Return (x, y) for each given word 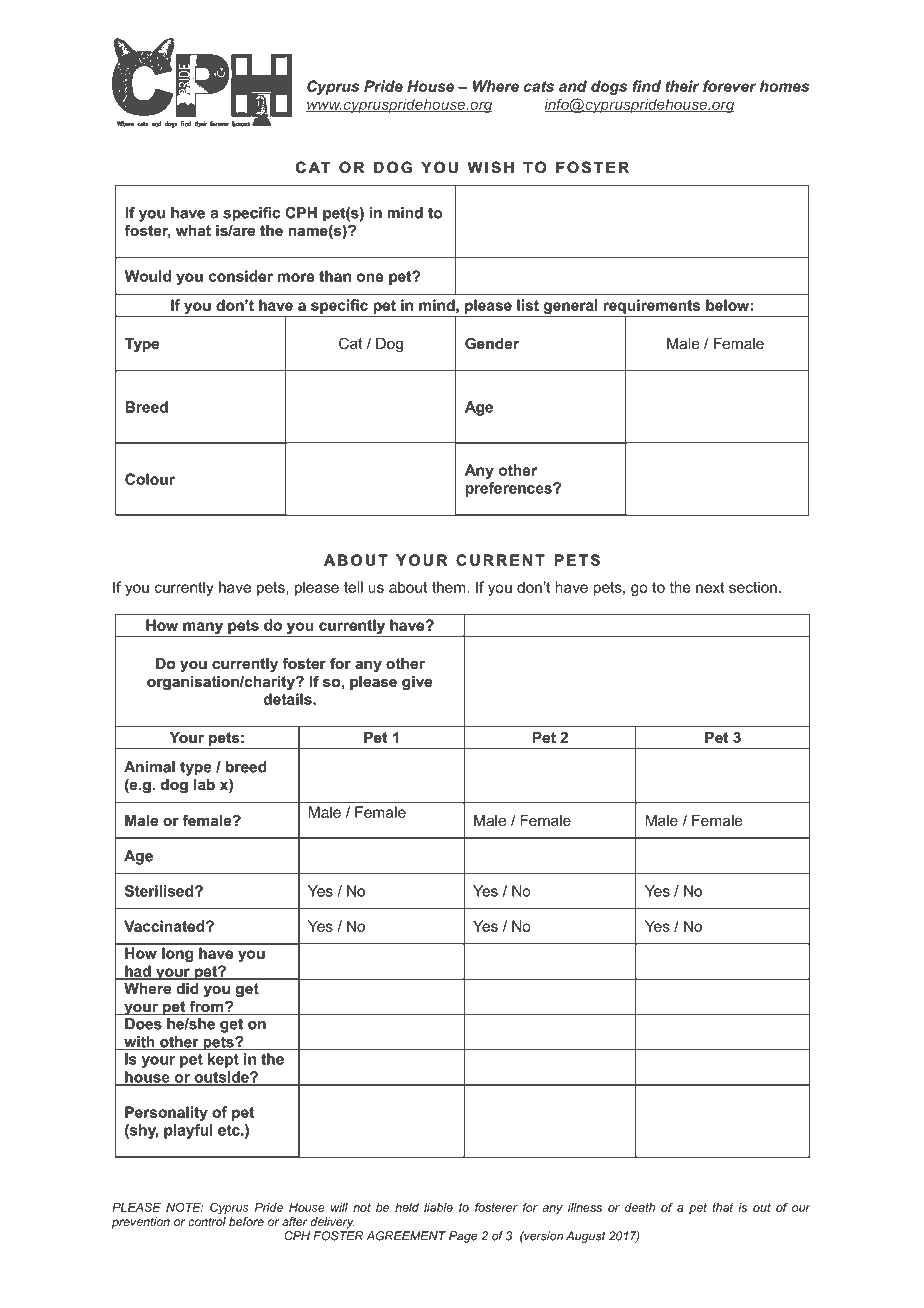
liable (438, 1207)
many (203, 629)
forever (729, 86)
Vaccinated (165, 926)
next (710, 587)
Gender (492, 343)
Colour (150, 479)
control (207, 1221)
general (570, 308)
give (417, 683)
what (193, 230)
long (177, 954)
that (722, 1207)
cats (539, 86)
